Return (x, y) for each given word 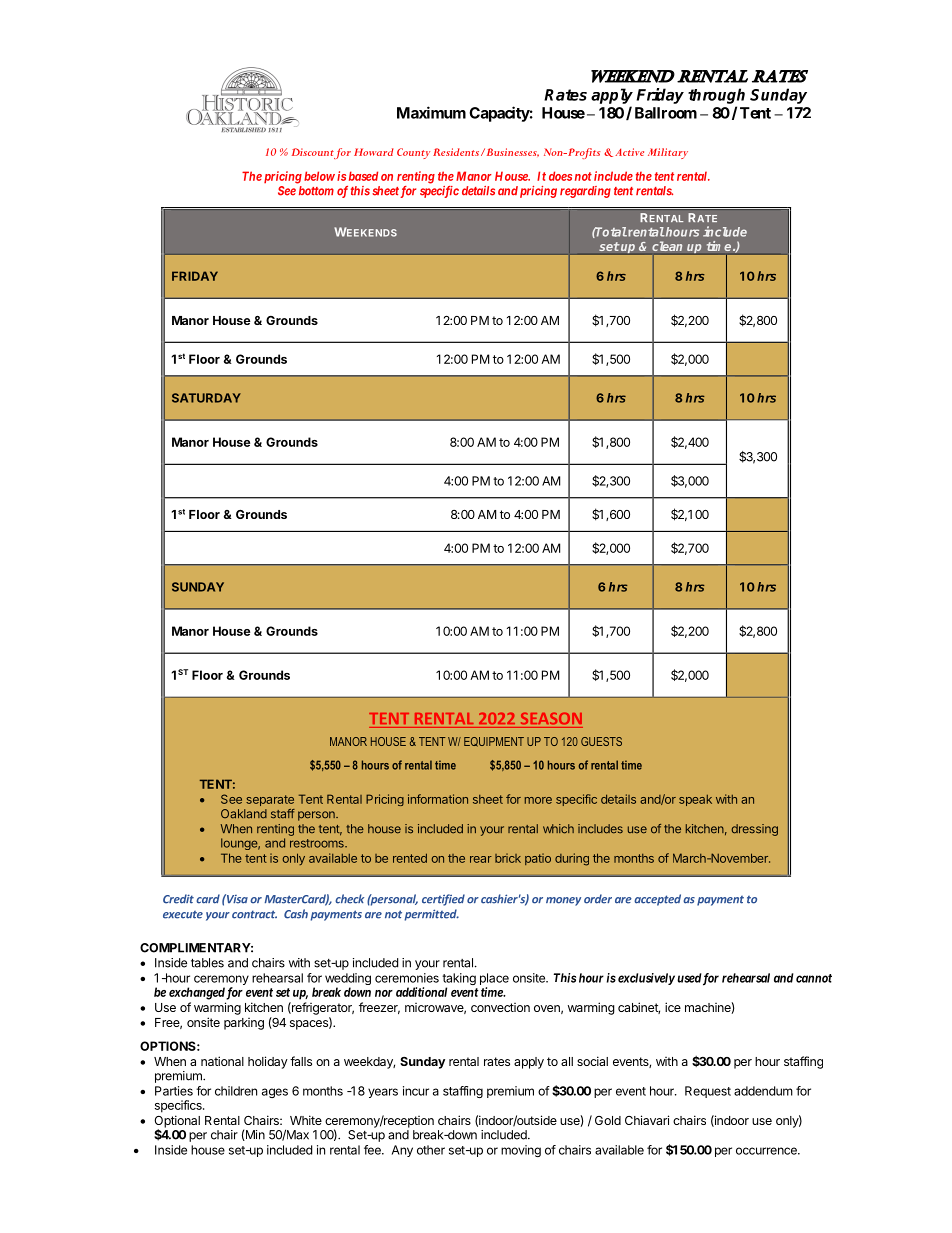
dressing (754, 830)
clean (667, 246)
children (236, 1091)
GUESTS (601, 741)
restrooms (318, 843)
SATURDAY (206, 398)
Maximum (431, 112)
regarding (585, 192)
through (716, 96)
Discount (313, 152)
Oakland (244, 814)
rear (481, 859)
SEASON (551, 718)
